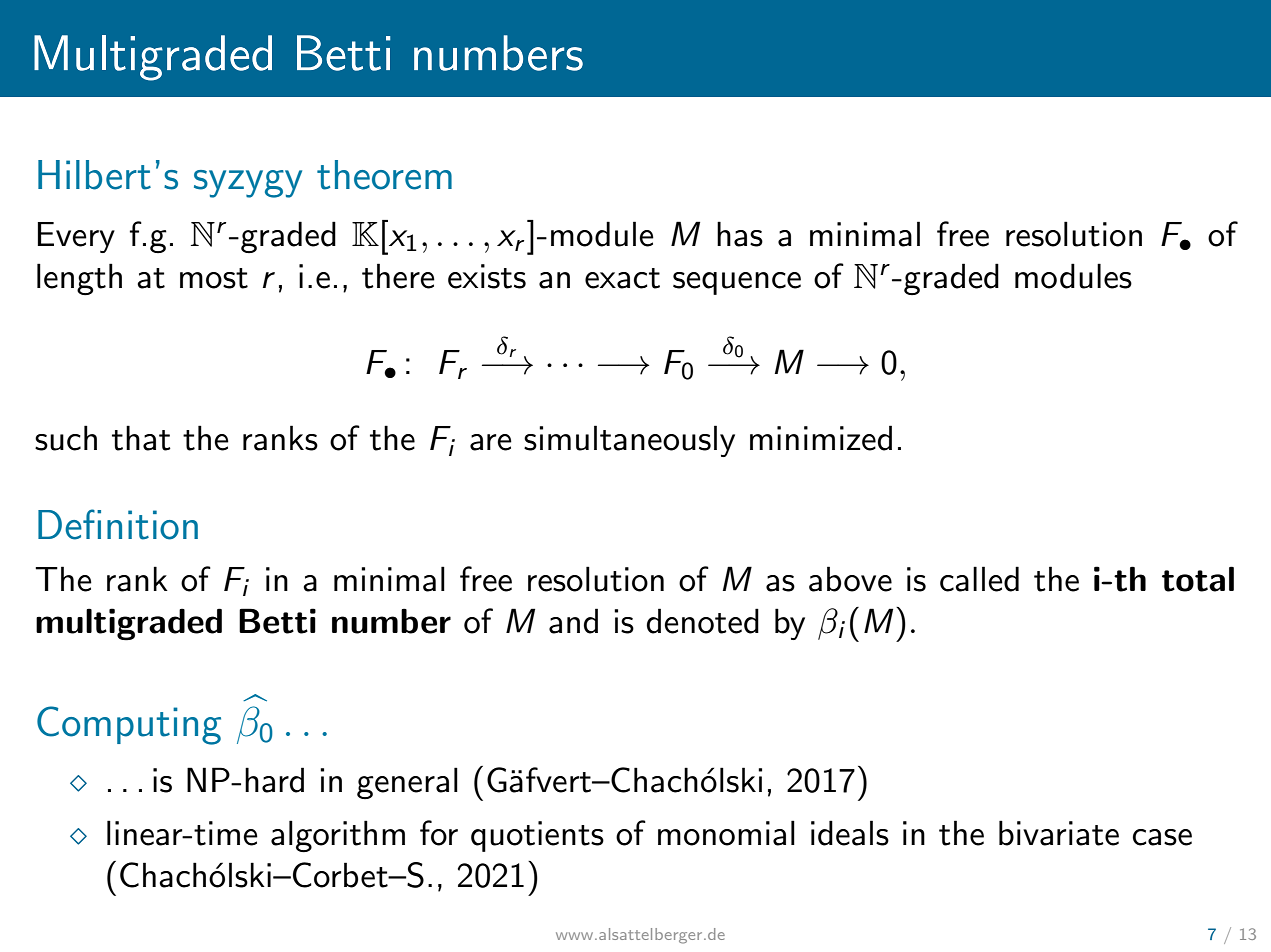 This screenshot has width=1271, height=952. Describe the element at coordinates (740, 234) in the screenshot. I see `has` at that location.
